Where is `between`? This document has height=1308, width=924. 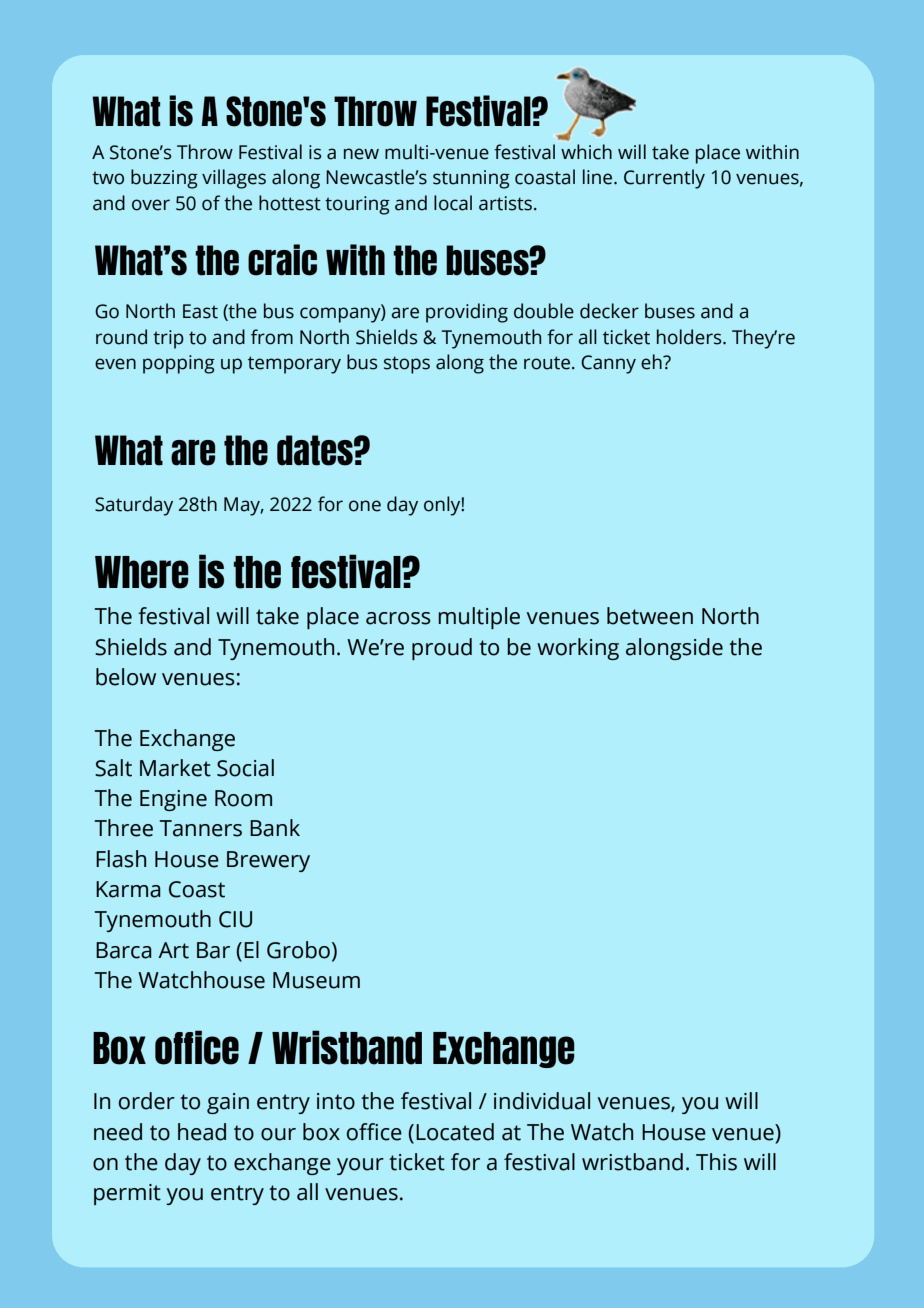
between is located at coordinates (650, 616).
